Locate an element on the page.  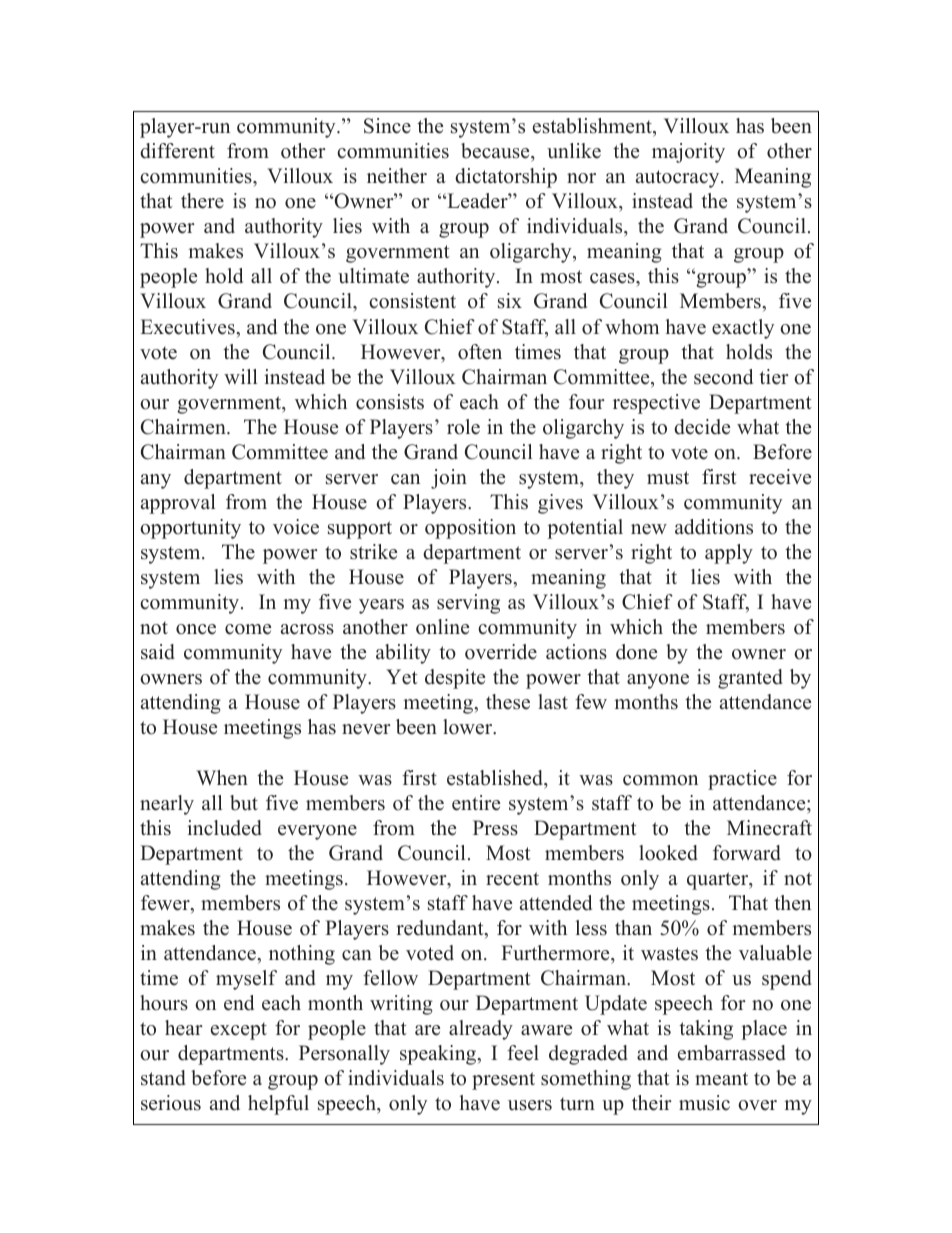
because is located at coordinates (496, 151).
